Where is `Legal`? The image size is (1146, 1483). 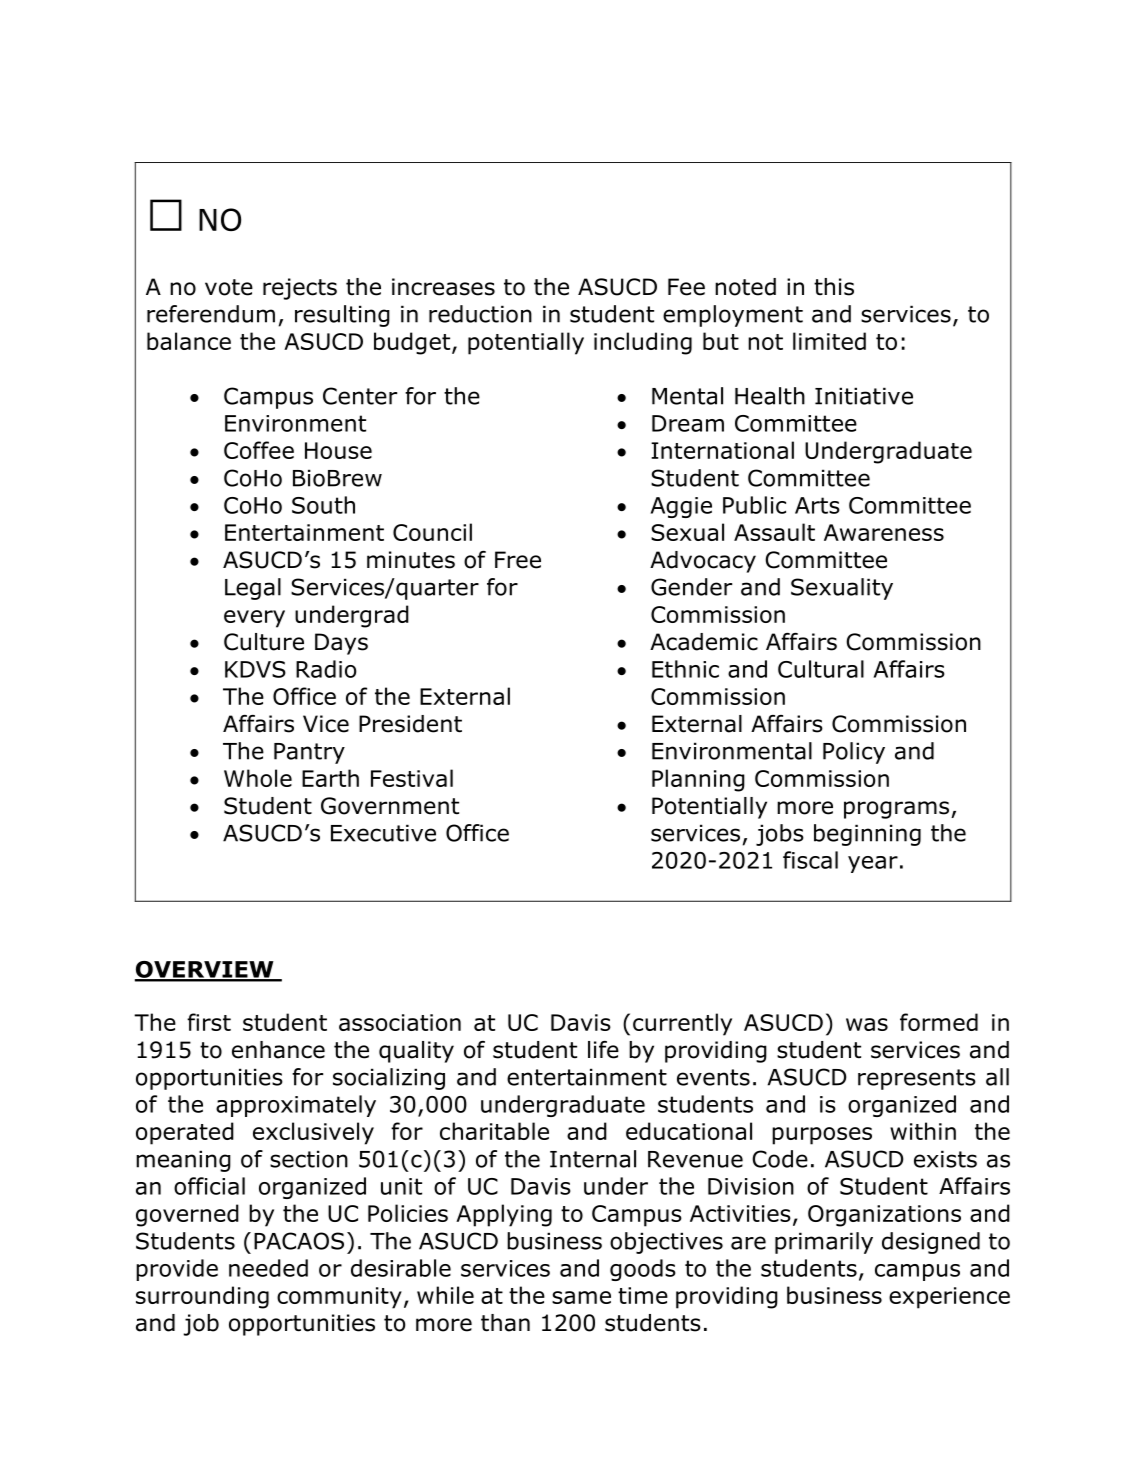 Legal is located at coordinates (253, 589).
